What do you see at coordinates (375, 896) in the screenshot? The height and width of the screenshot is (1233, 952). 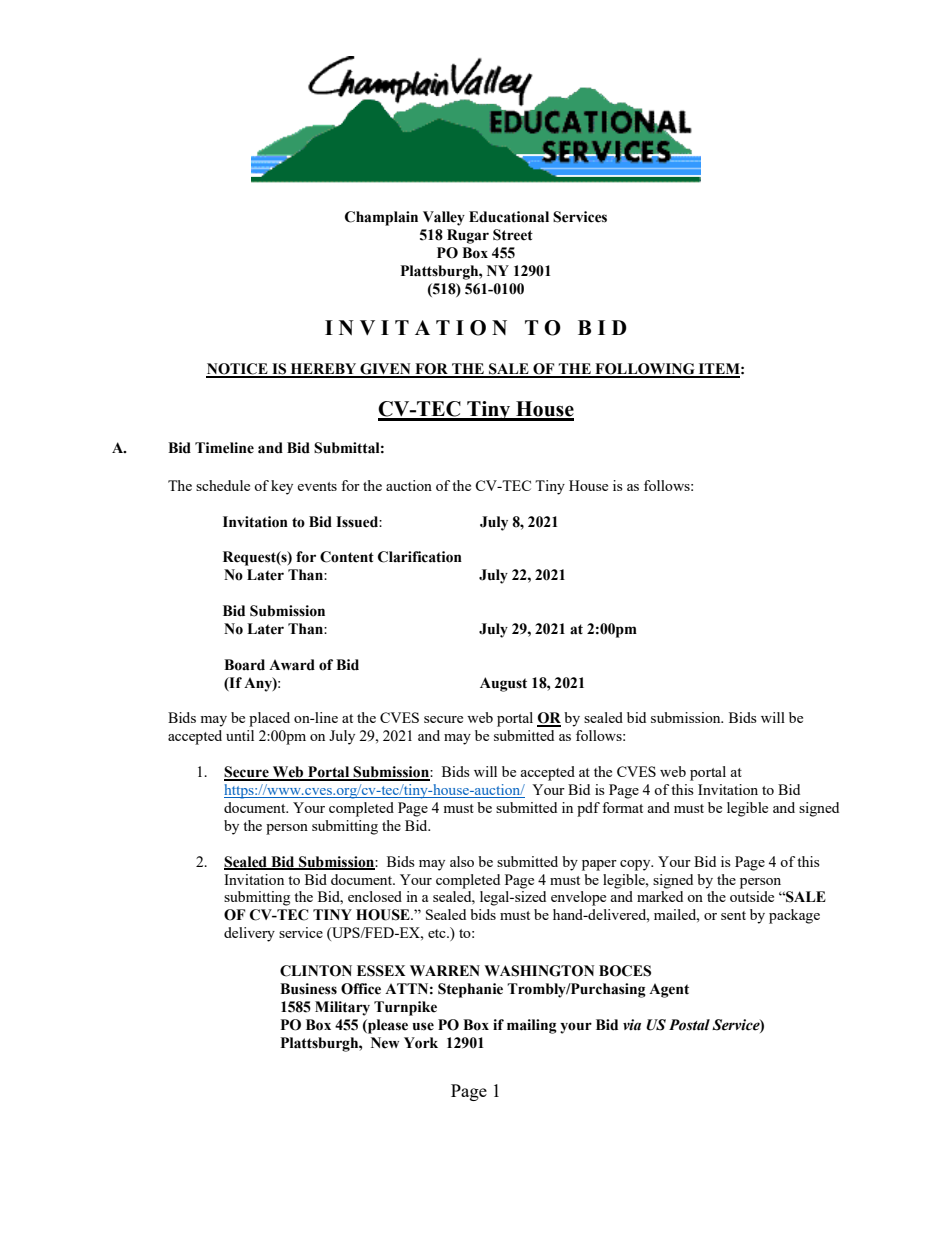 I see `enclosed` at bounding box center [375, 896].
